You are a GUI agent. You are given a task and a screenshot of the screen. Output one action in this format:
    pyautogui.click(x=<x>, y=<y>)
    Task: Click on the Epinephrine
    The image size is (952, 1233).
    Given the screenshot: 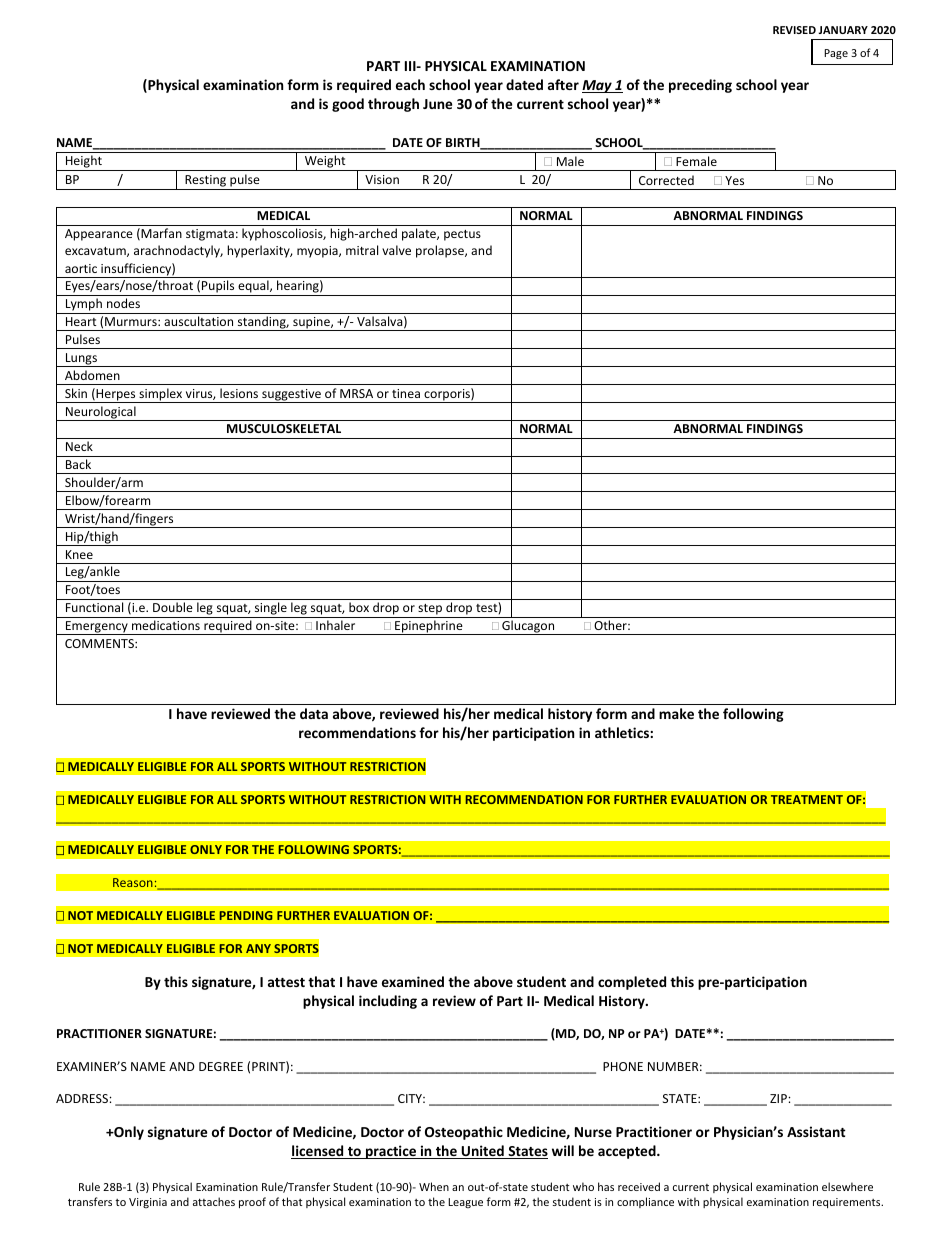 What is the action you would take?
    pyautogui.click(x=429, y=627)
